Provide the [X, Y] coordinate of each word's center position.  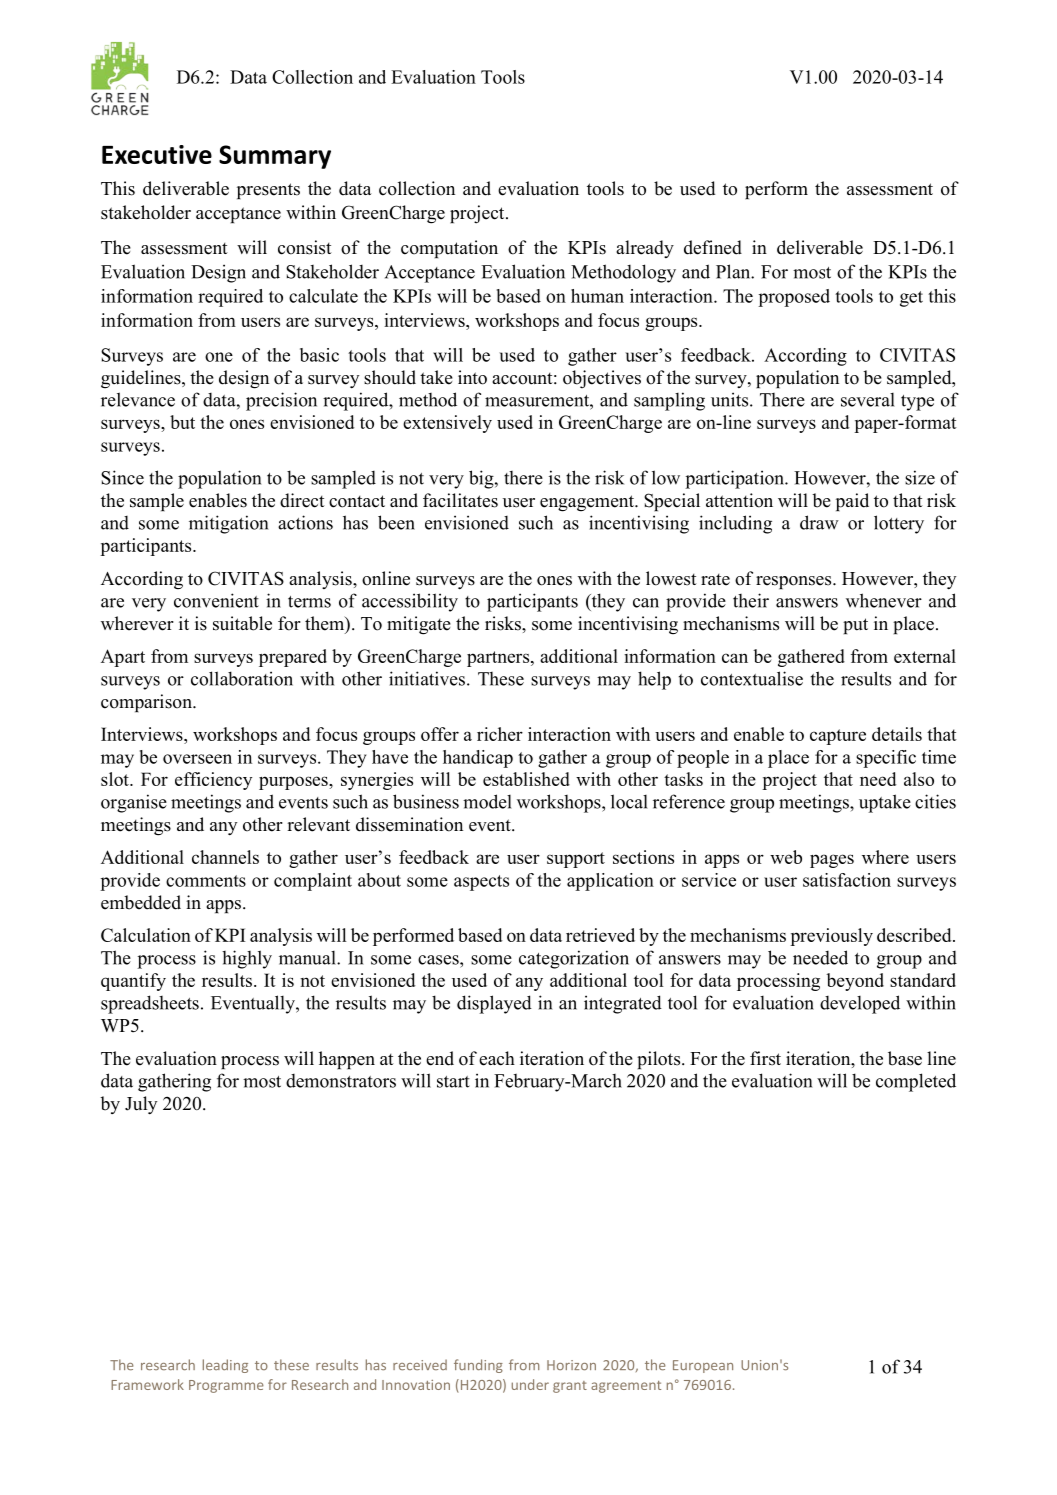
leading [225, 1366]
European [703, 1366]
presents [268, 191]
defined [713, 247]
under [530, 1384]
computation [449, 249]
